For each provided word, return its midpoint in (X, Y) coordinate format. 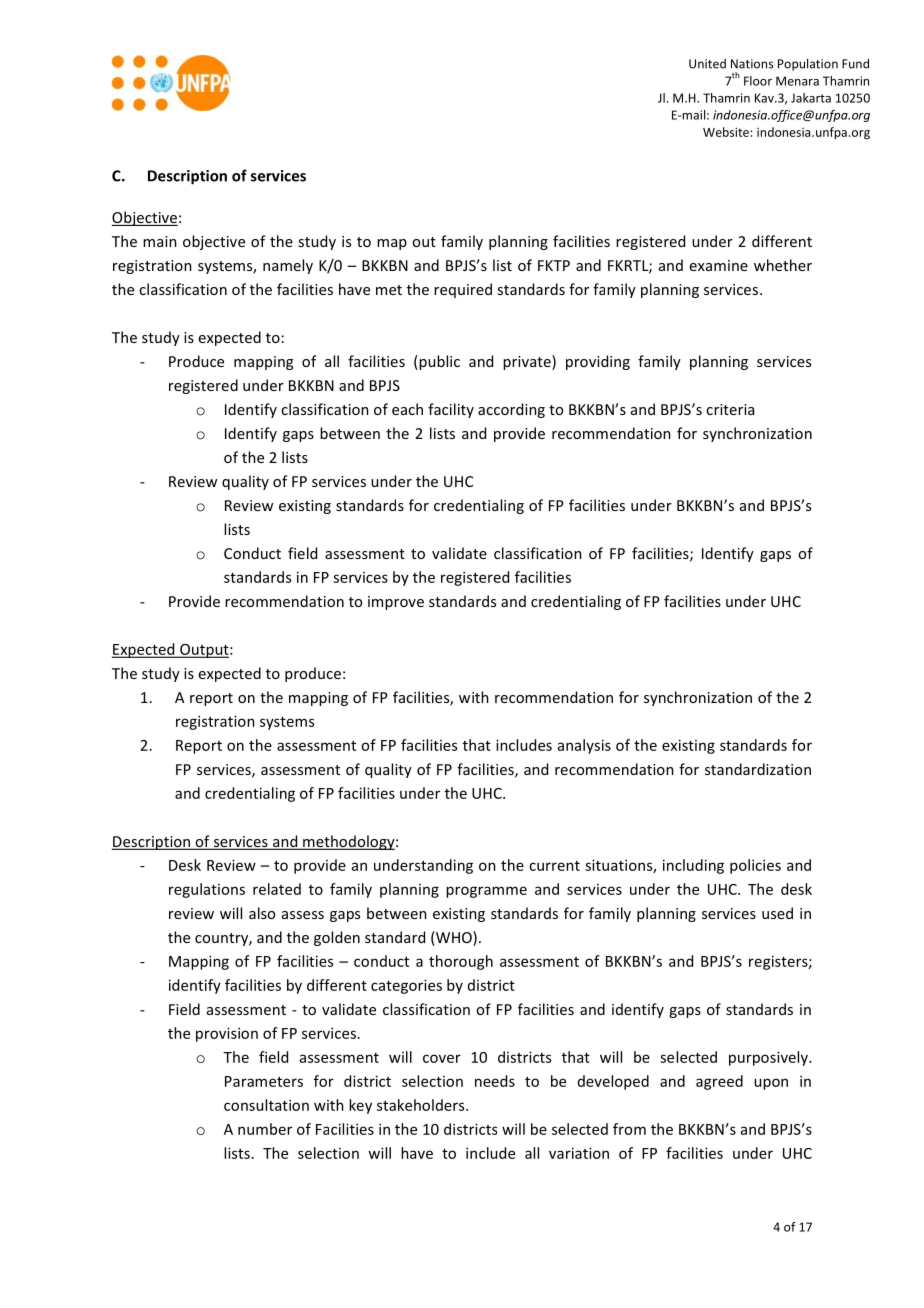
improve (396, 603)
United (707, 64)
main (160, 241)
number (265, 1129)
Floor (758, 81)
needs (495, 1081)
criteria (730, 409)
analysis (584, 746)
